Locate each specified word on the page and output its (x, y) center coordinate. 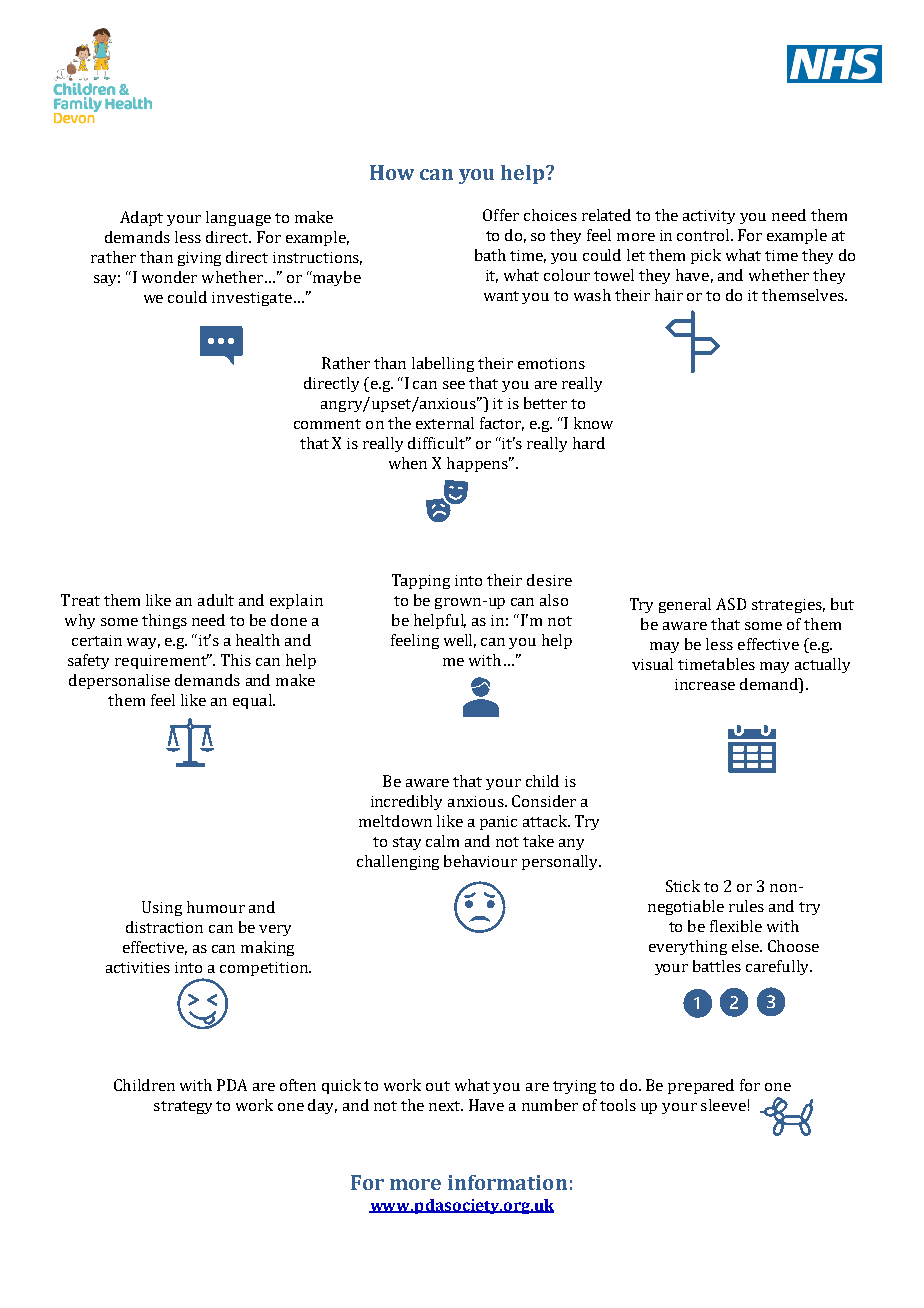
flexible (736, 926)
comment (327, 424)
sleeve (723, 1105)
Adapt (141, 218)
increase (705, 684)
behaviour (480, 861)
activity (709, 217)
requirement (162, 661)
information (507, 1182)
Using (162, 908)
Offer (501, 215)
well (460, 641)
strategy (183, 1107)
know (593, 423)
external (445, 423)
